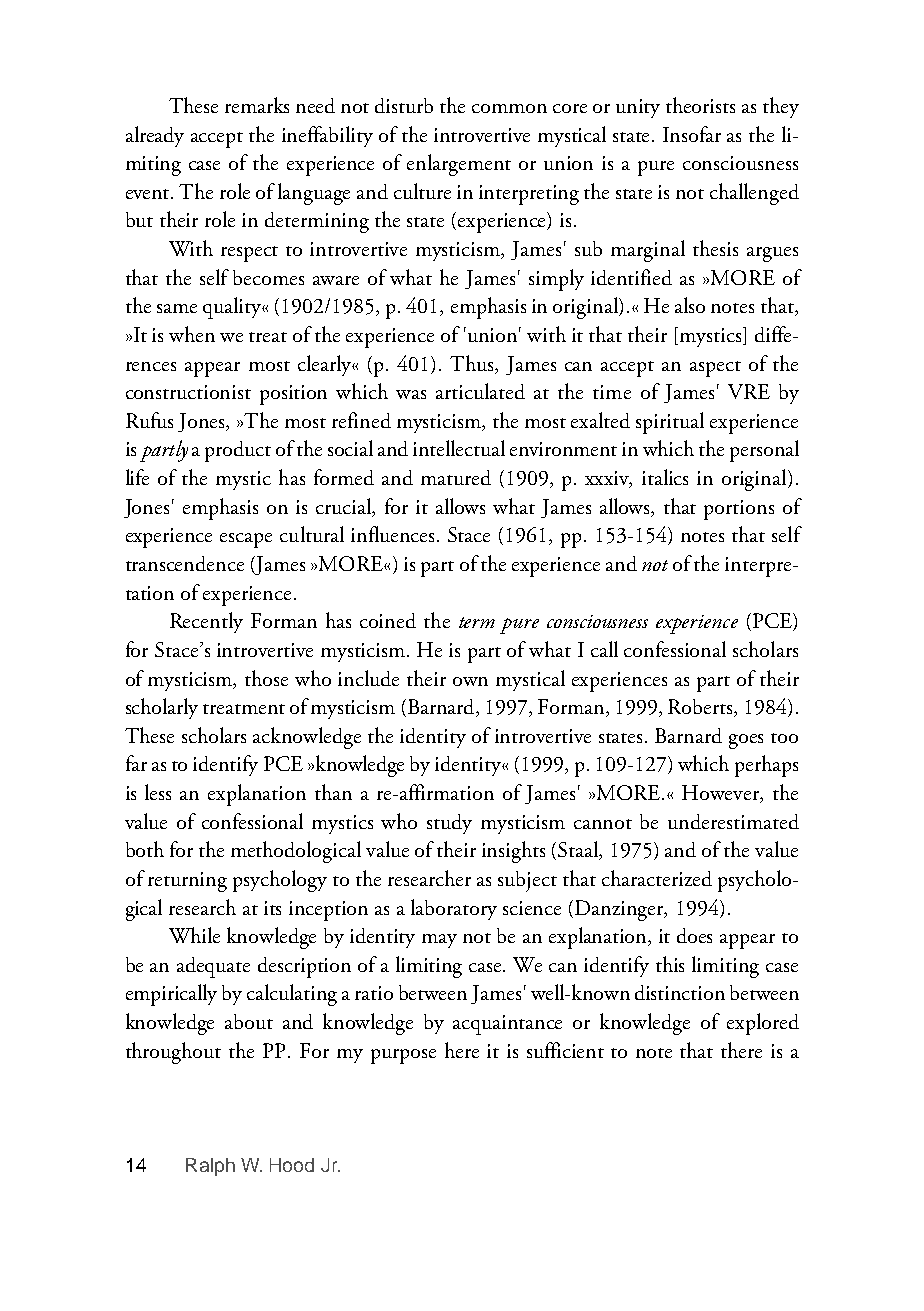 This screenshot has width=924, height=1311. Describe the element at coordinates (459, 165) in the screenshot. I see `enlargement` at that location.
